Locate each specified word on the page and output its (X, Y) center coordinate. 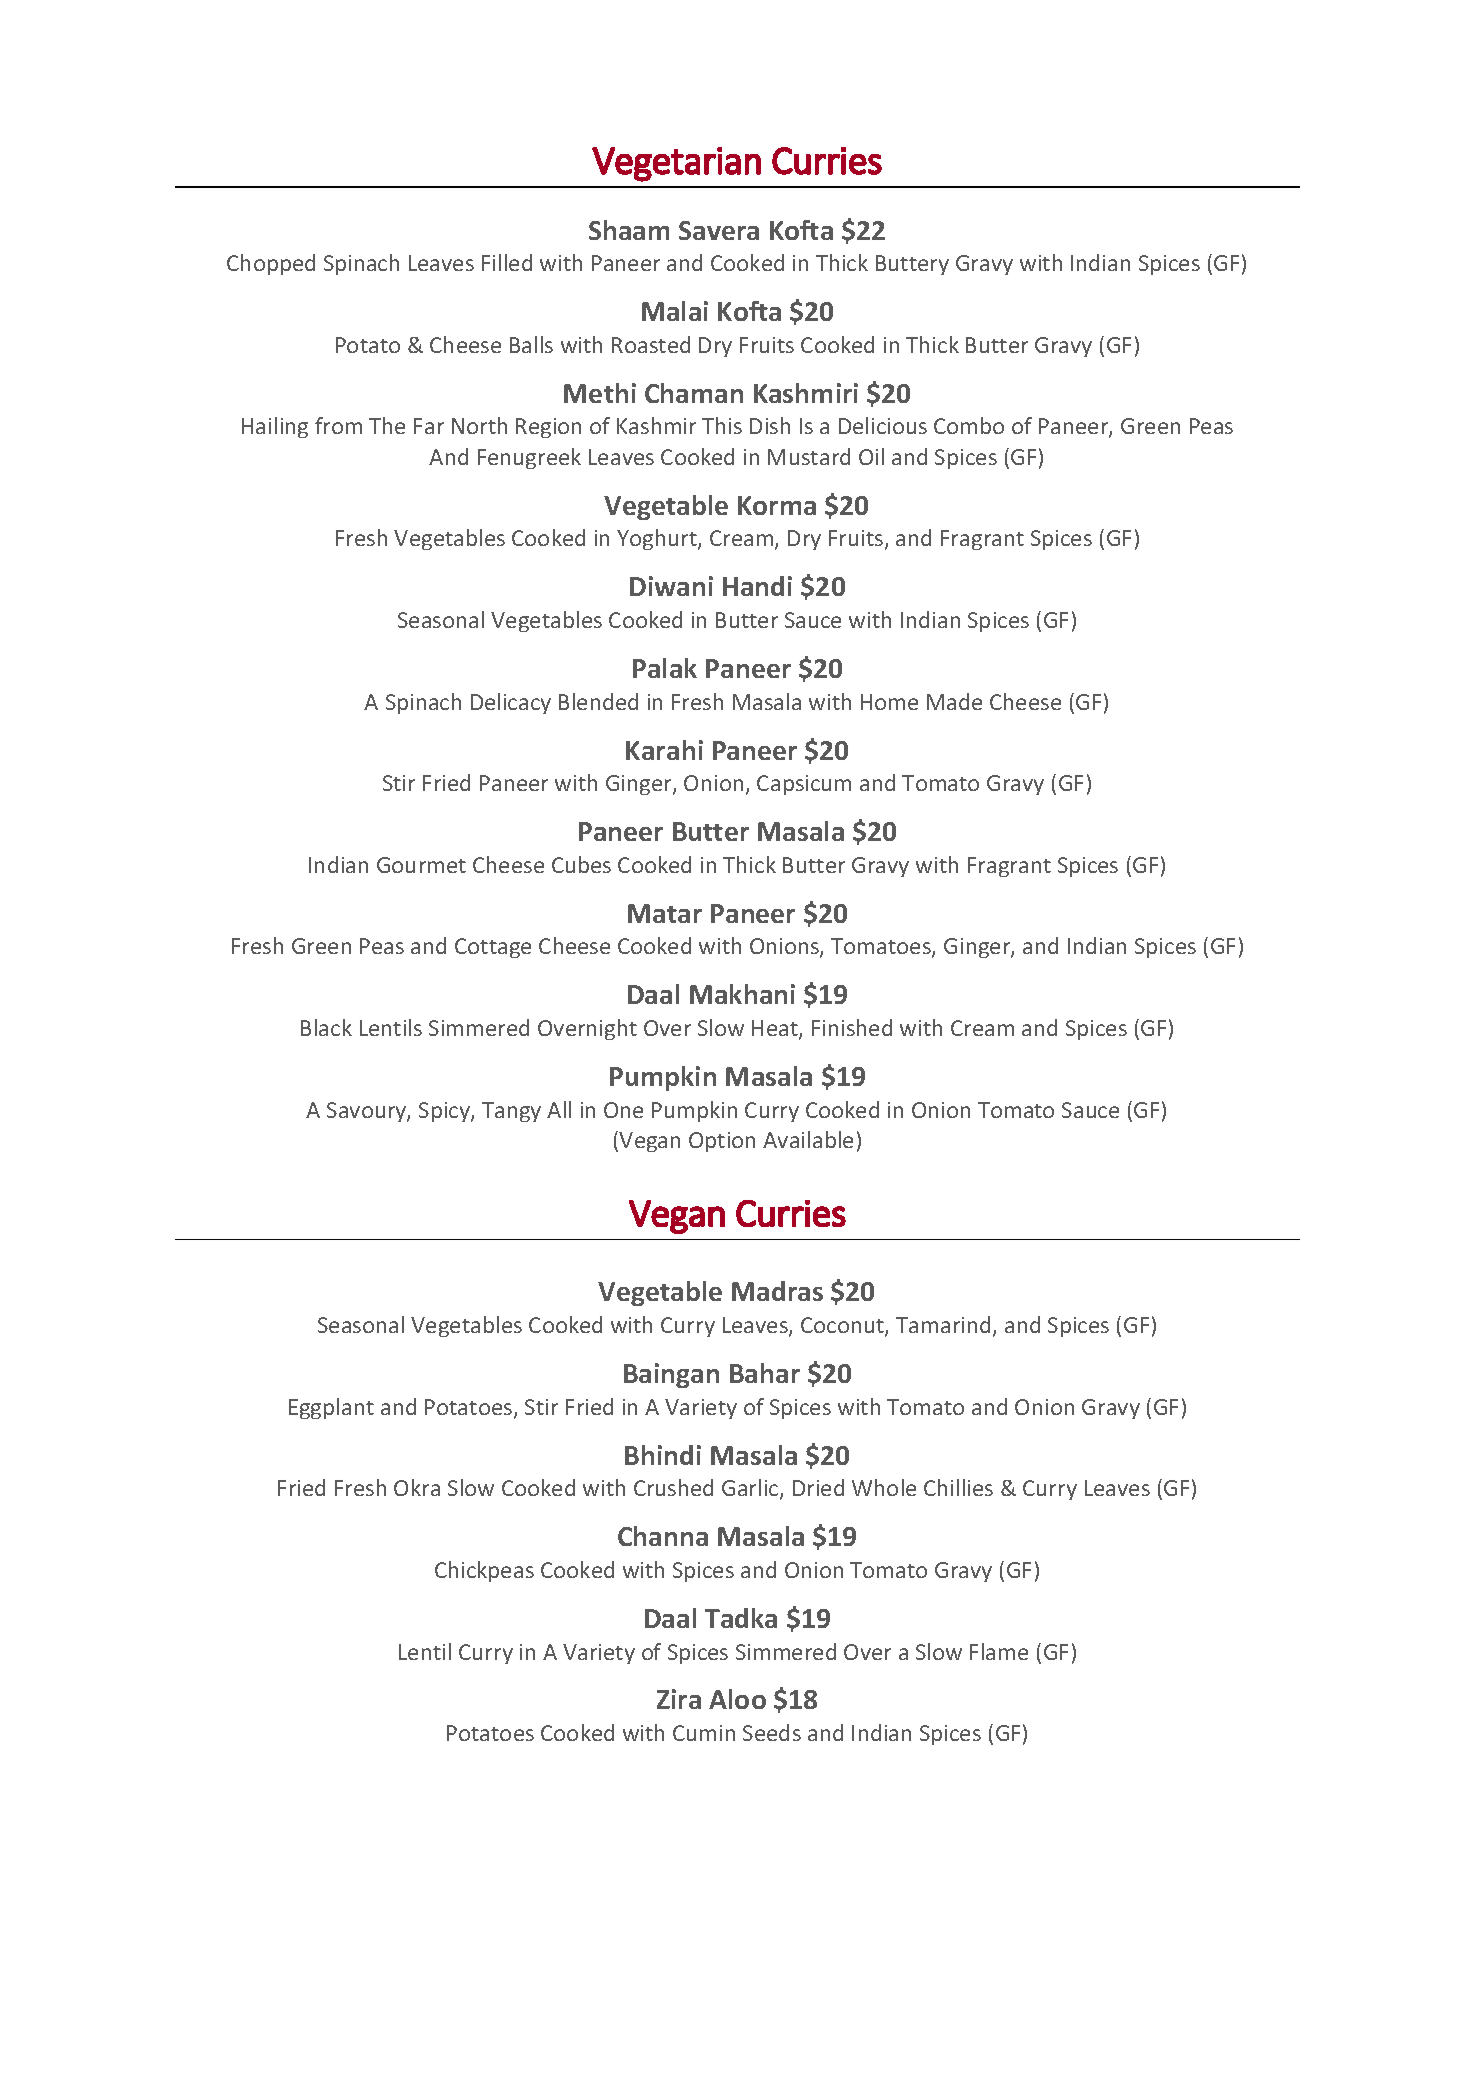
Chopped (271, 264)
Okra (417, 1487)
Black (326, 1027)
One (623, 1110)
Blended (598, 701)
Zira (679, 1699)
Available (808, 1139)
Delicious (883, 425)
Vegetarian (676, 164)
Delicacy (511, 703)
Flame (999, 1651)
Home (889, 702)
